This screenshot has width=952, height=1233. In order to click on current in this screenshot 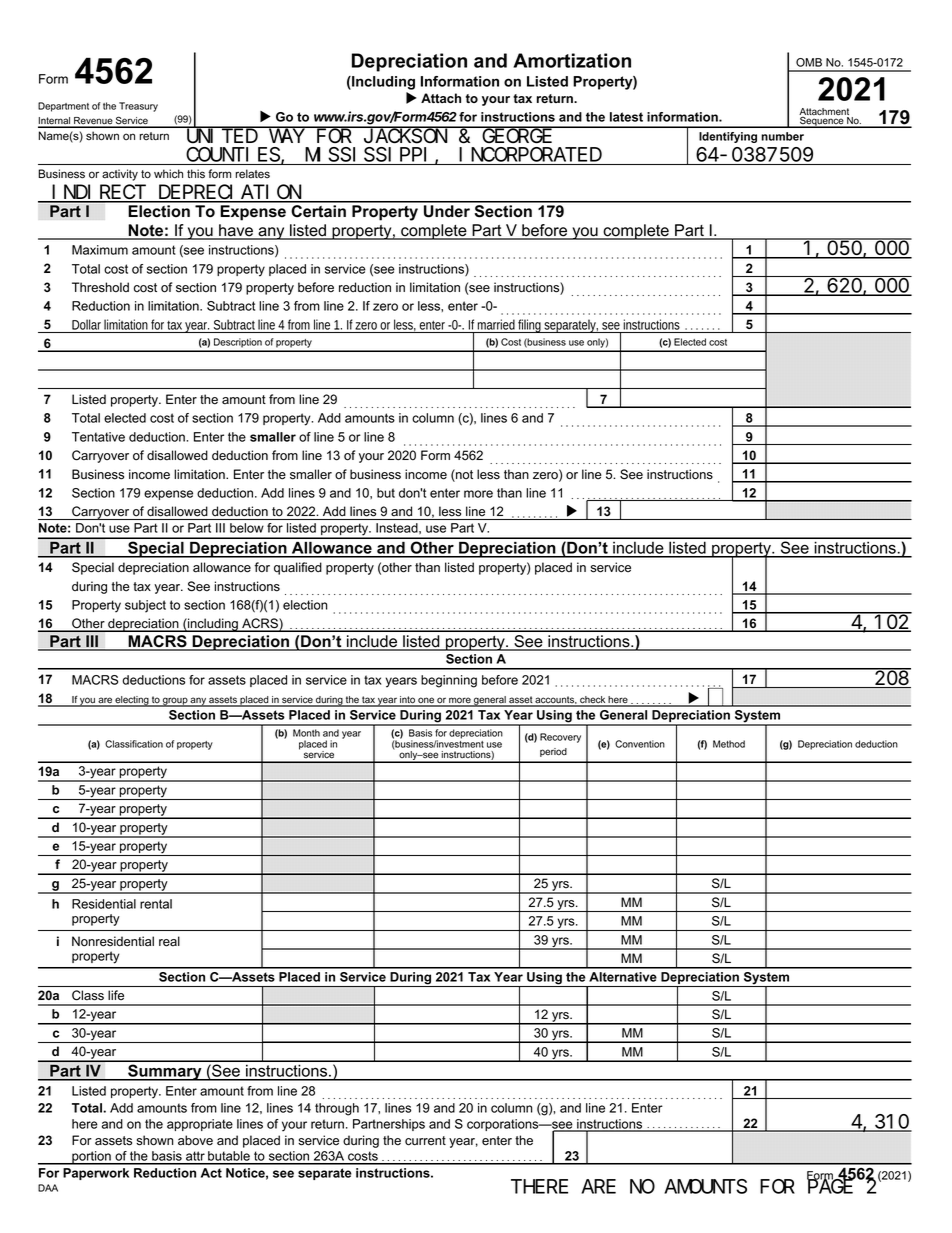, I will do `click(425, 1141)`.
